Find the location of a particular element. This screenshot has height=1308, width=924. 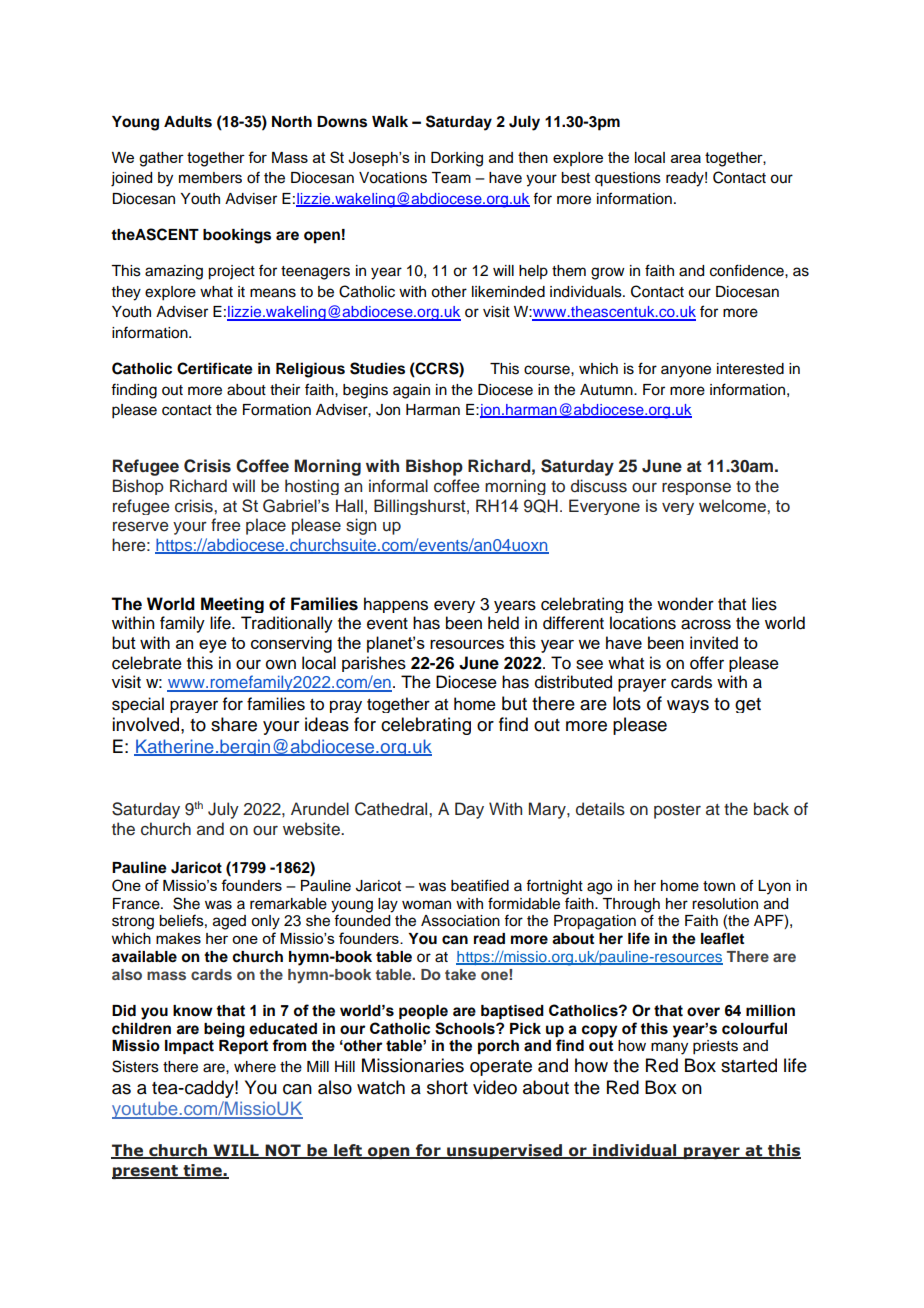

eye is located at coordinates (213, 646).
